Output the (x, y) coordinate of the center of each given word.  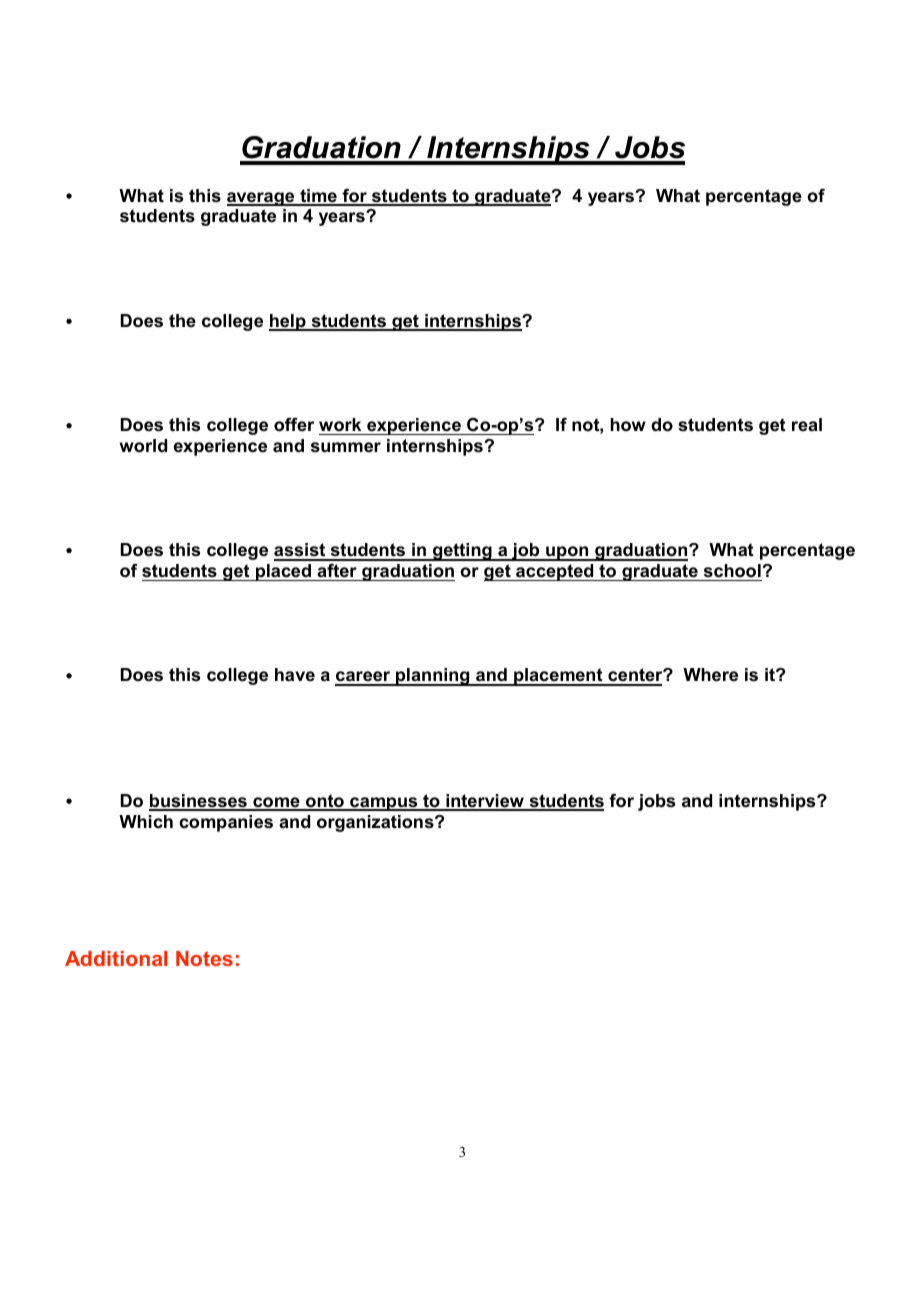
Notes (204, 958)
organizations (376, 823)
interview (485, 802)
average (262, 199)
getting (462, 552)
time (318, 197)
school (732, 571)
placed (284, 572)
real (807, 424)
